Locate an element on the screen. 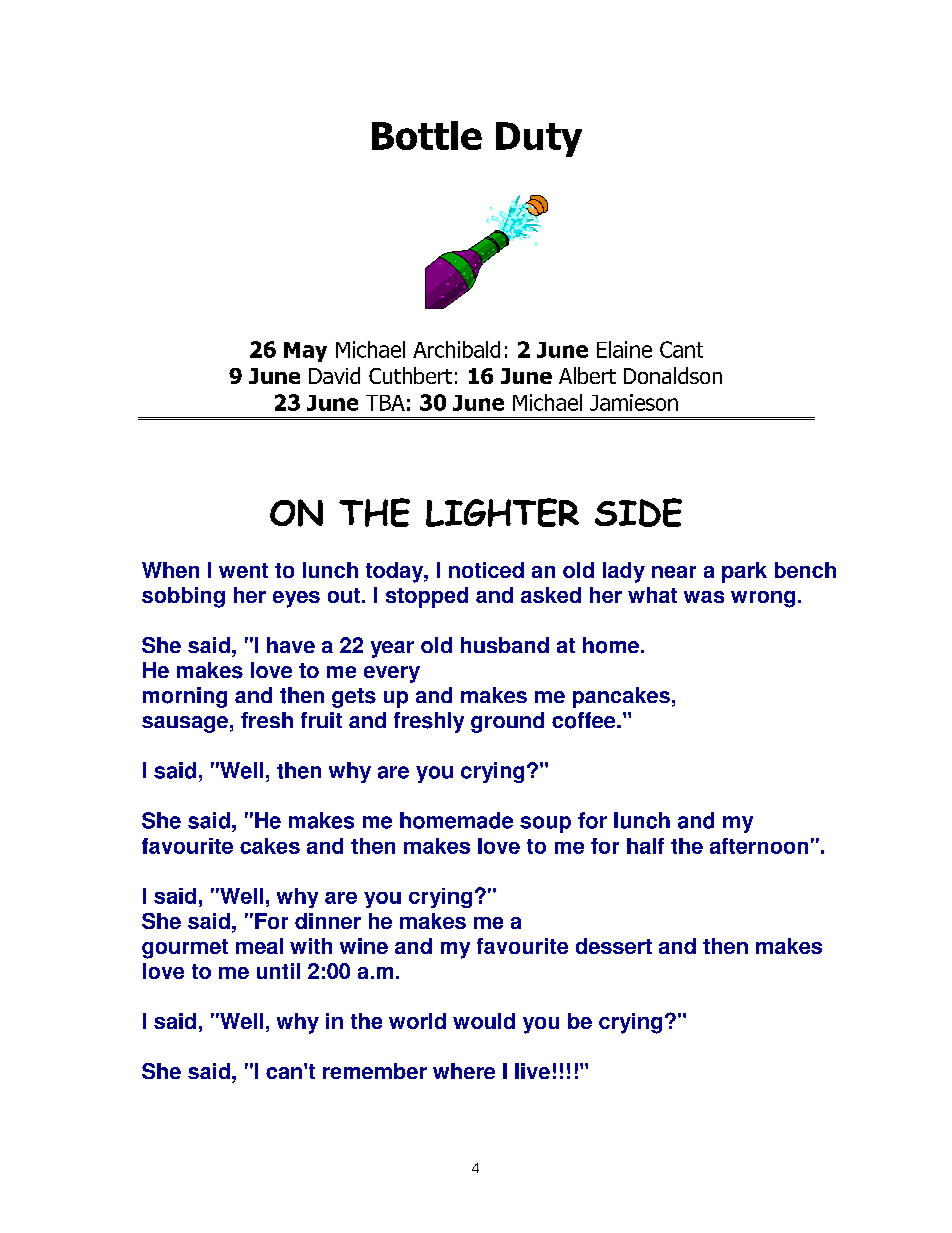 The image size is (952, 1233). noticed is located at coordinates (486, 570).
